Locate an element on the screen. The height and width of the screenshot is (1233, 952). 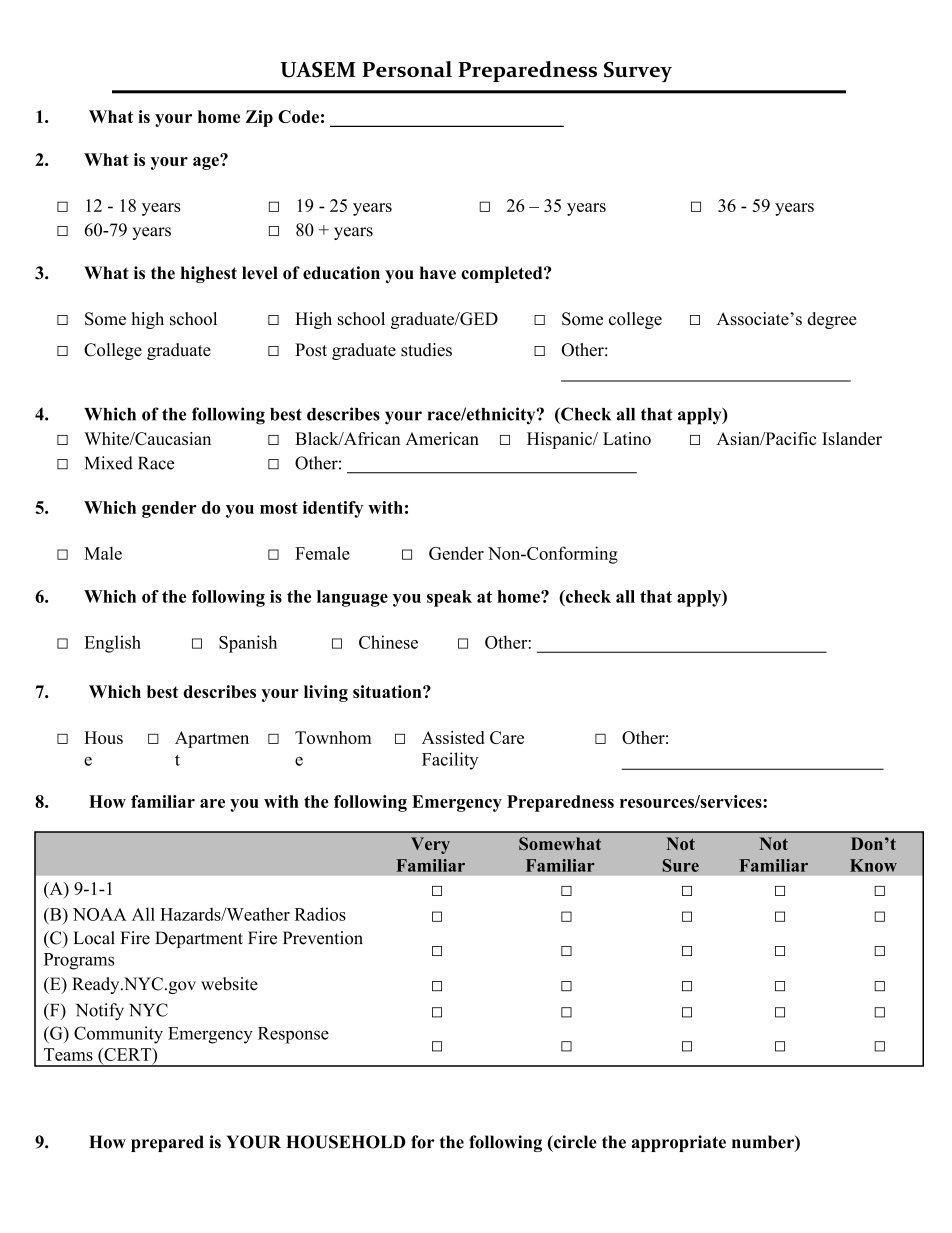
American is located at coordinates (442, 438).
